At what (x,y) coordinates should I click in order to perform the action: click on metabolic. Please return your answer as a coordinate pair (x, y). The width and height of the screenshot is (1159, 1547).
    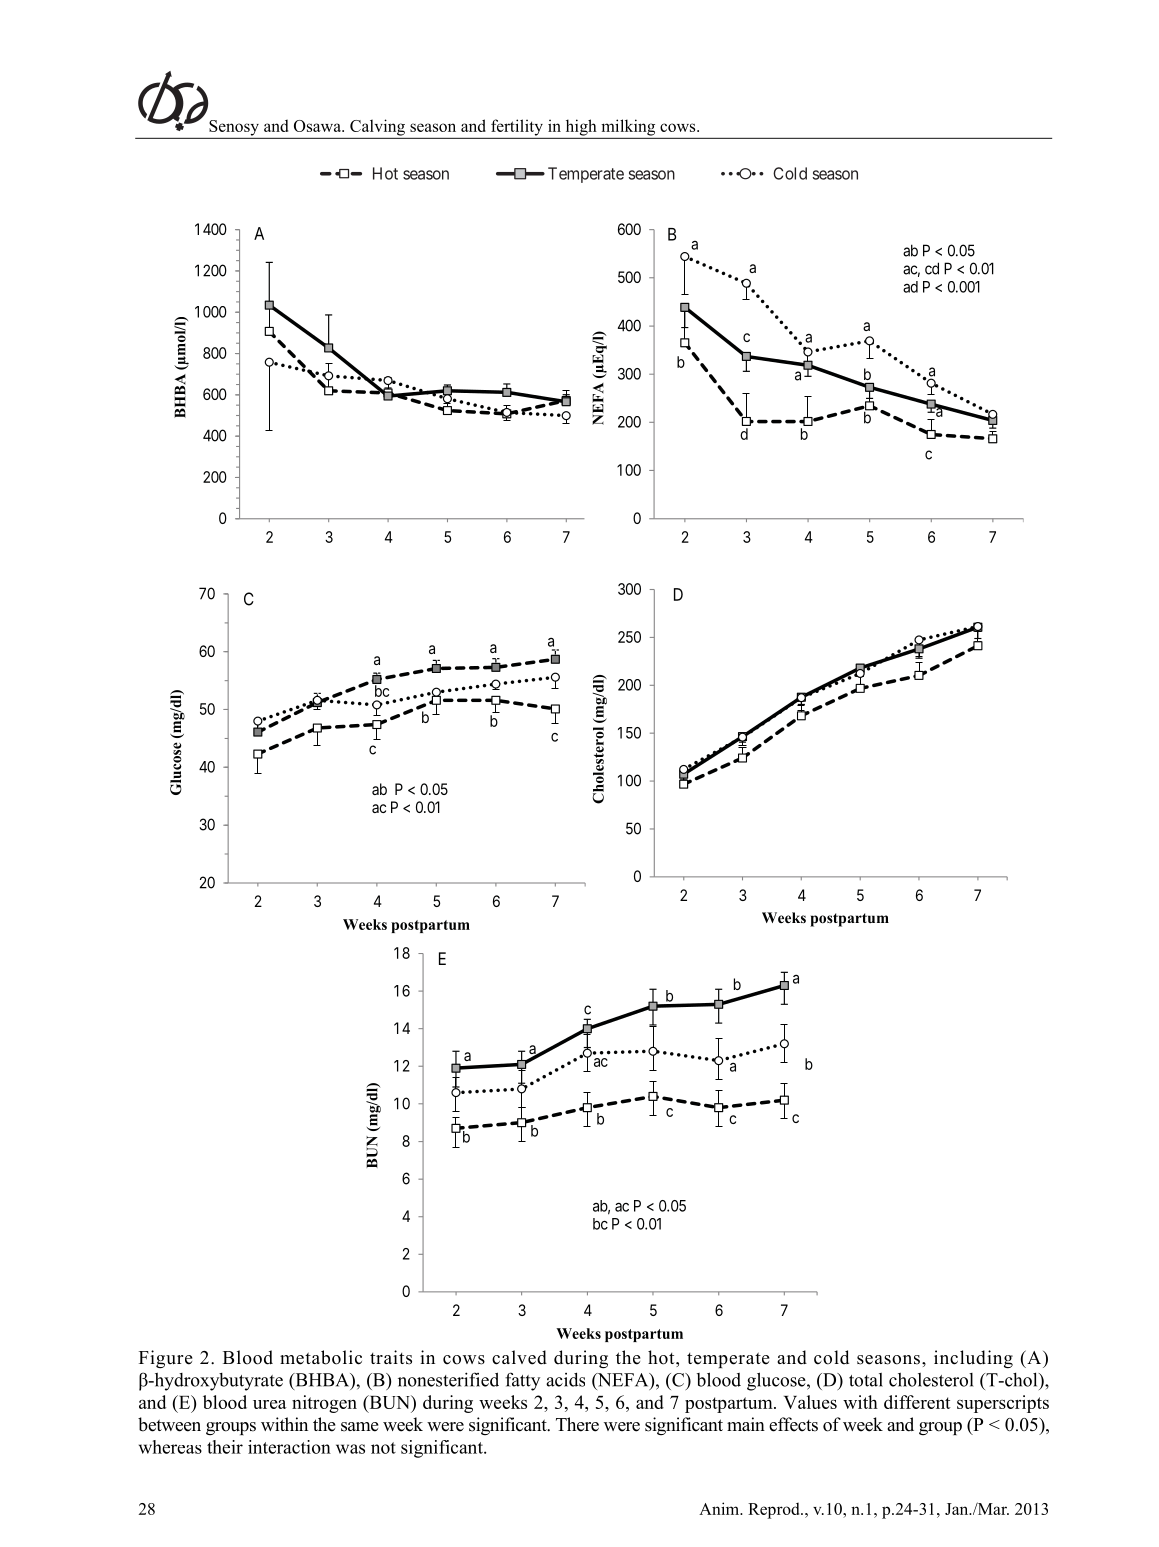
    Looking at the image, I should click on (321, 1357).
